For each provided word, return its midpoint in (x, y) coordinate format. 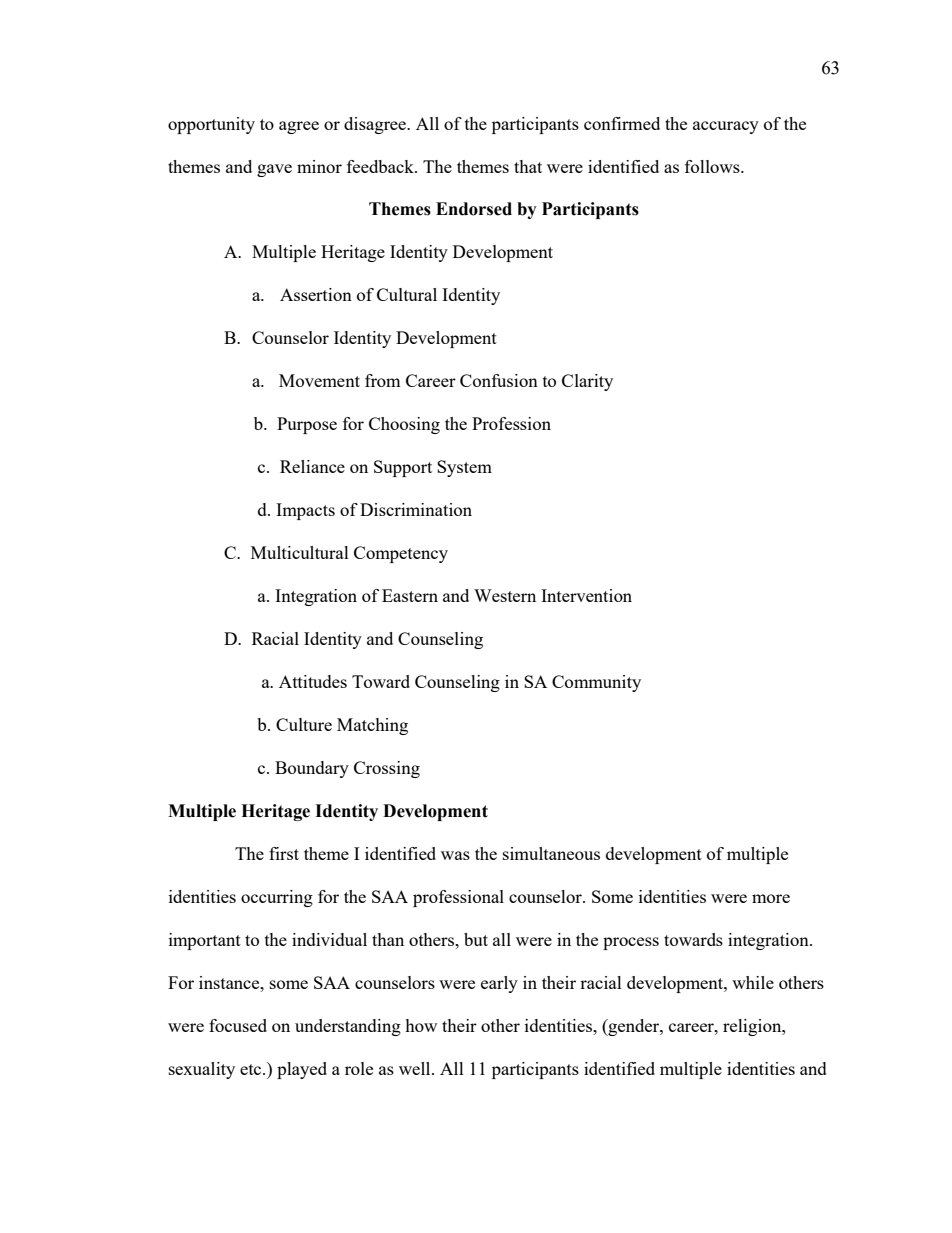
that (528, 166)
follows (713, 166)
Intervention (586, 595)
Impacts (305, 511)
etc (252, 1069)
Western (505, 595)
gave (274, 170)
